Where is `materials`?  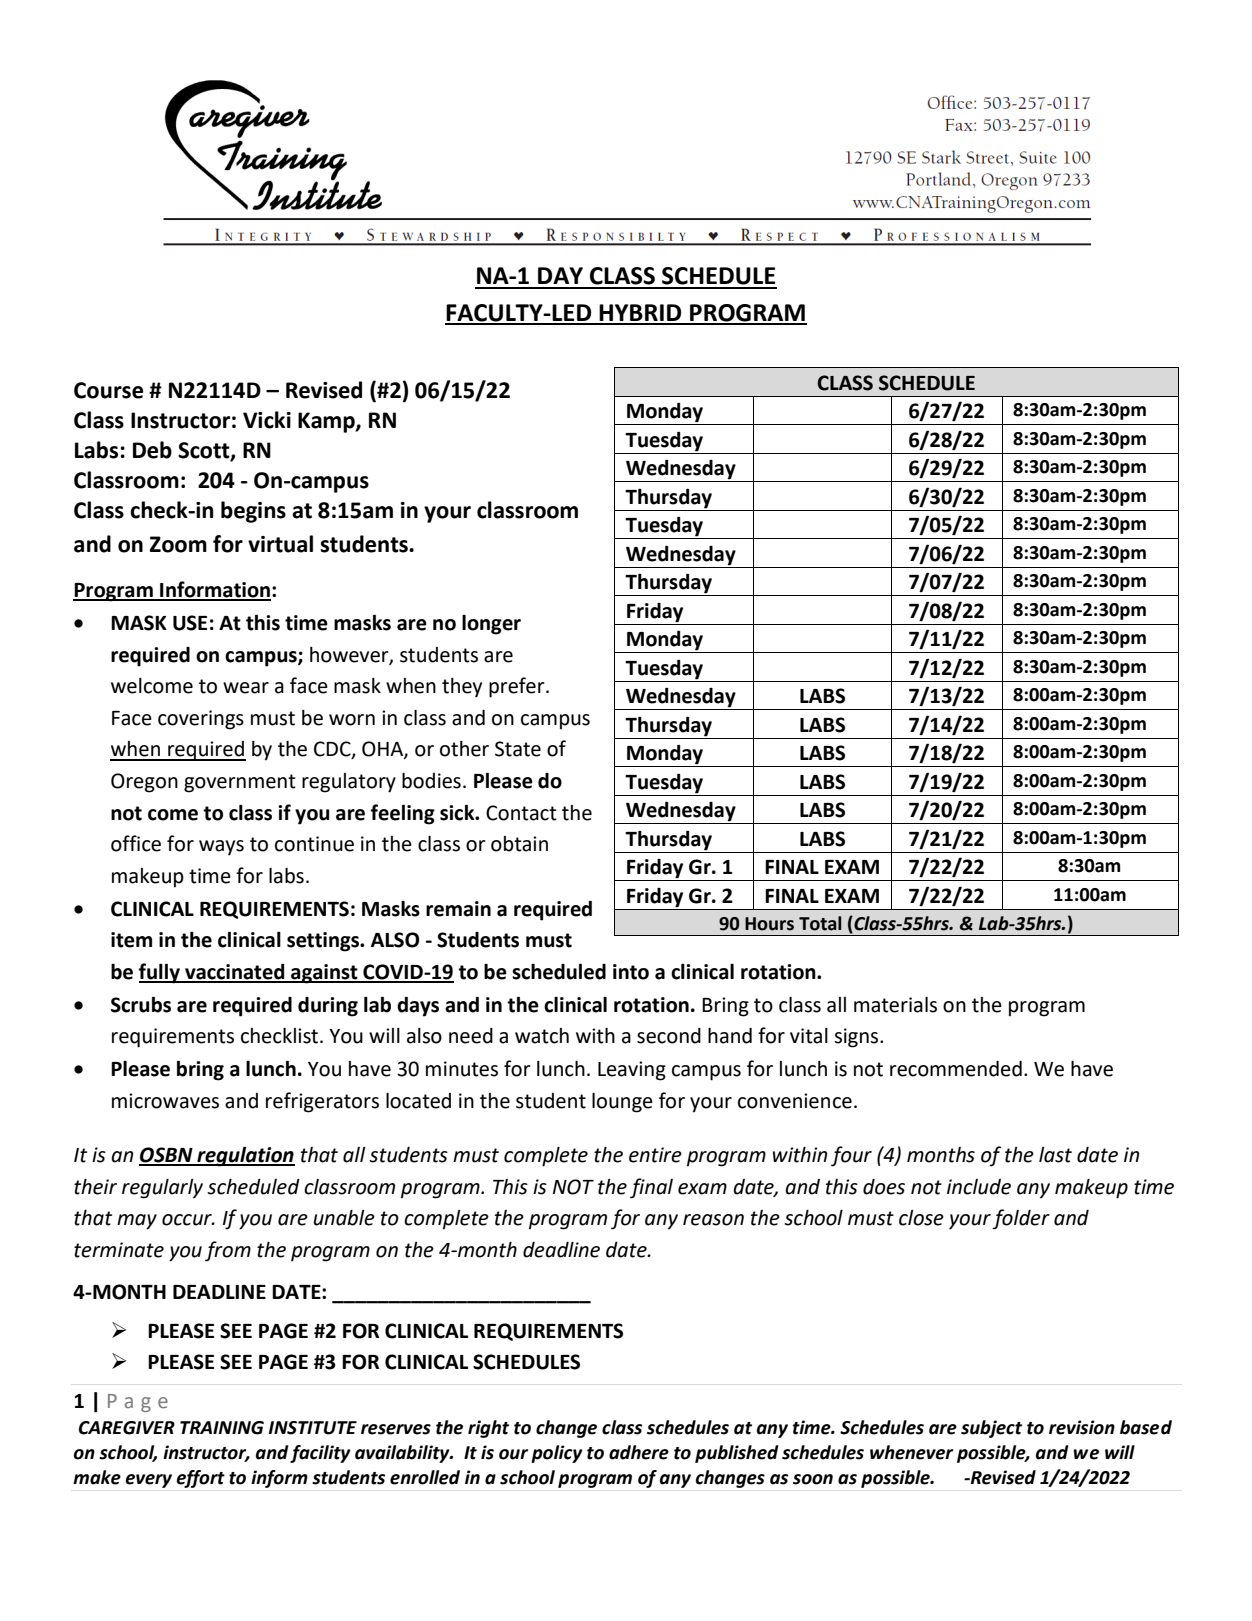
materials is located at coordinates (895, 1005).
